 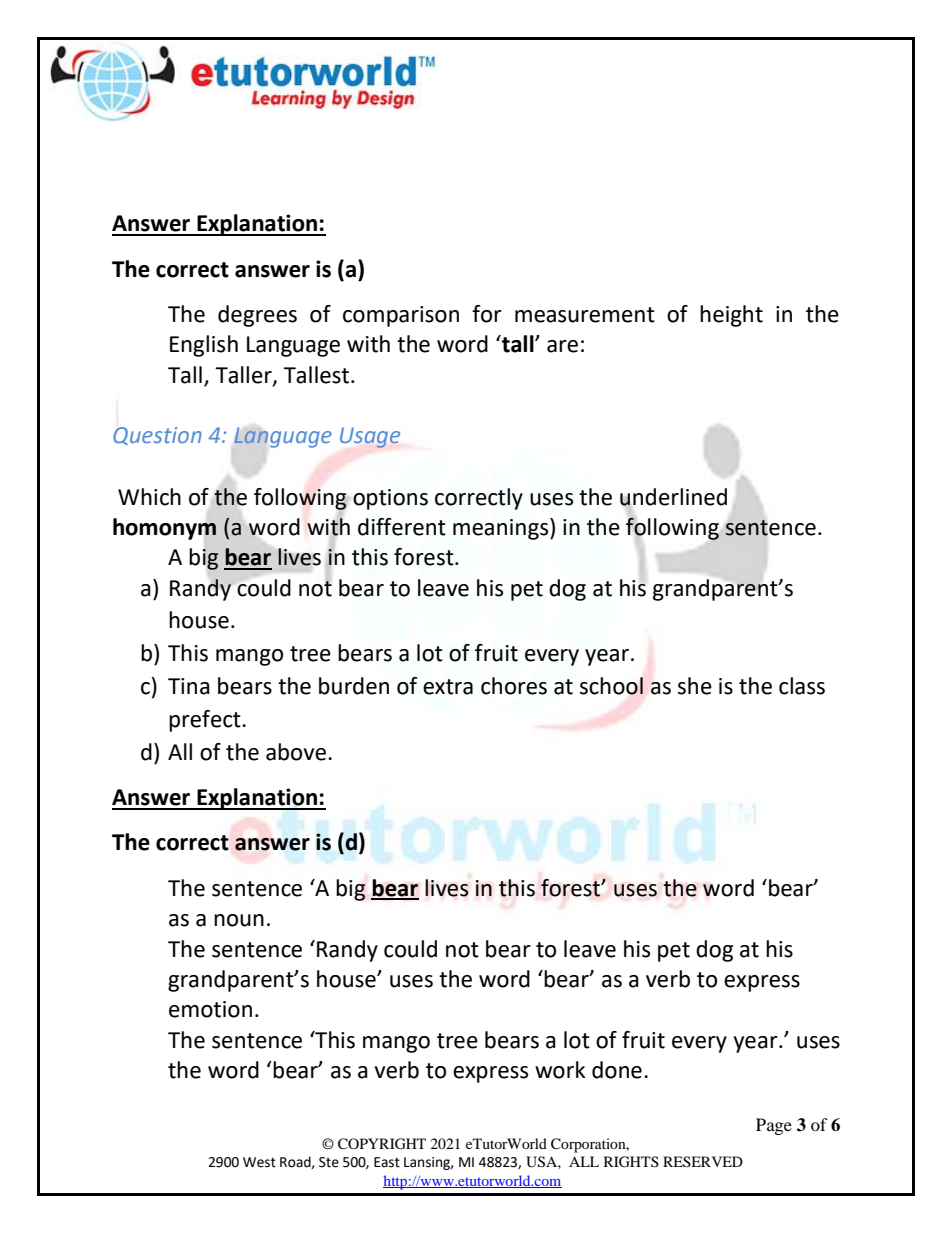 What do you see at coordinates (204, 346) in the screenshot?
I see `English` at bounding box center [204, 346].
